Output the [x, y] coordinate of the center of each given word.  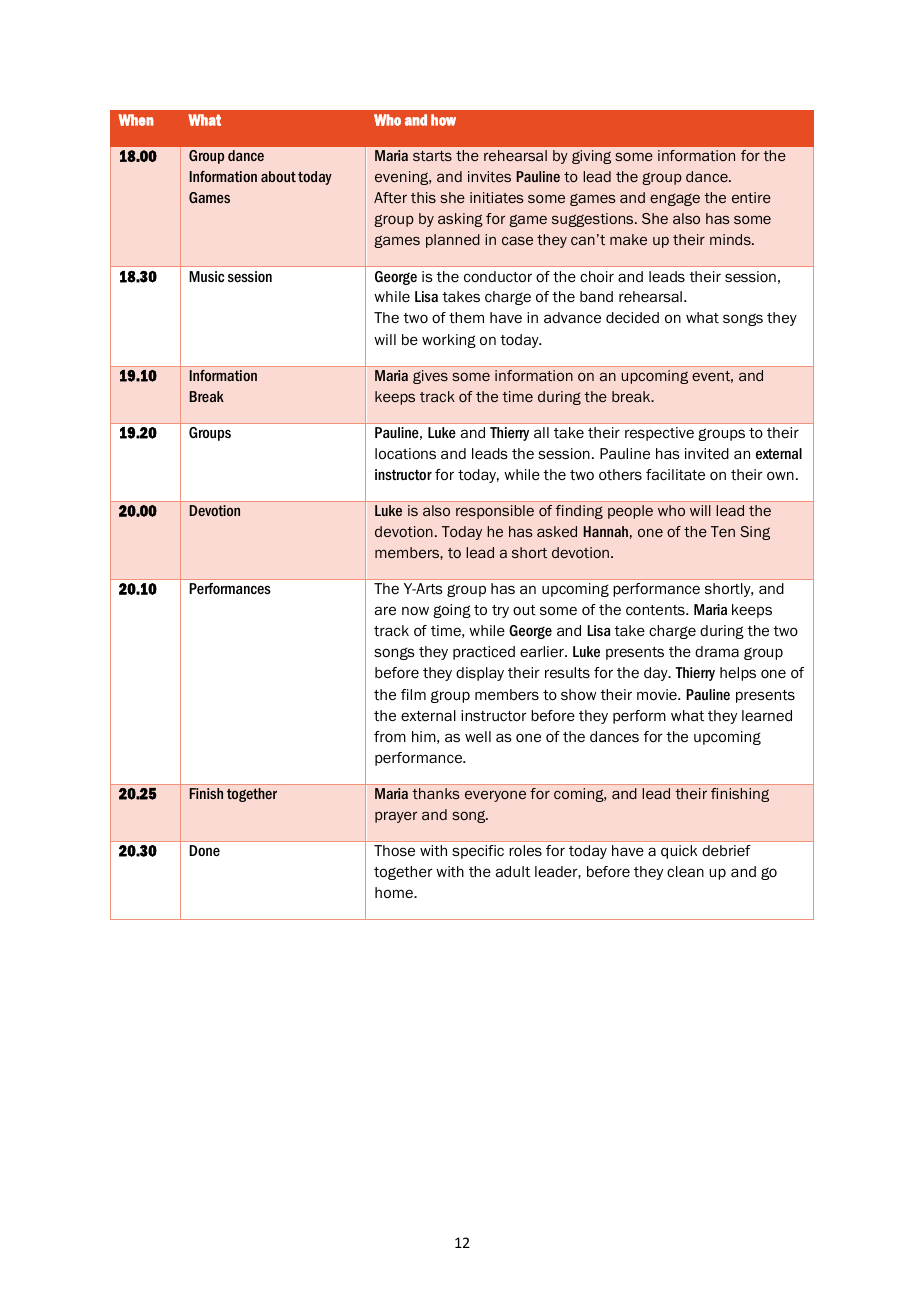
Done [204, 850]
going [452, 611]
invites [489, 176]
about [278, 176]
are [385, 611]
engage [675, 199]
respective [659, 434]
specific [478, 852]
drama [717, 651]
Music [206, 276]
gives [430, 377]
